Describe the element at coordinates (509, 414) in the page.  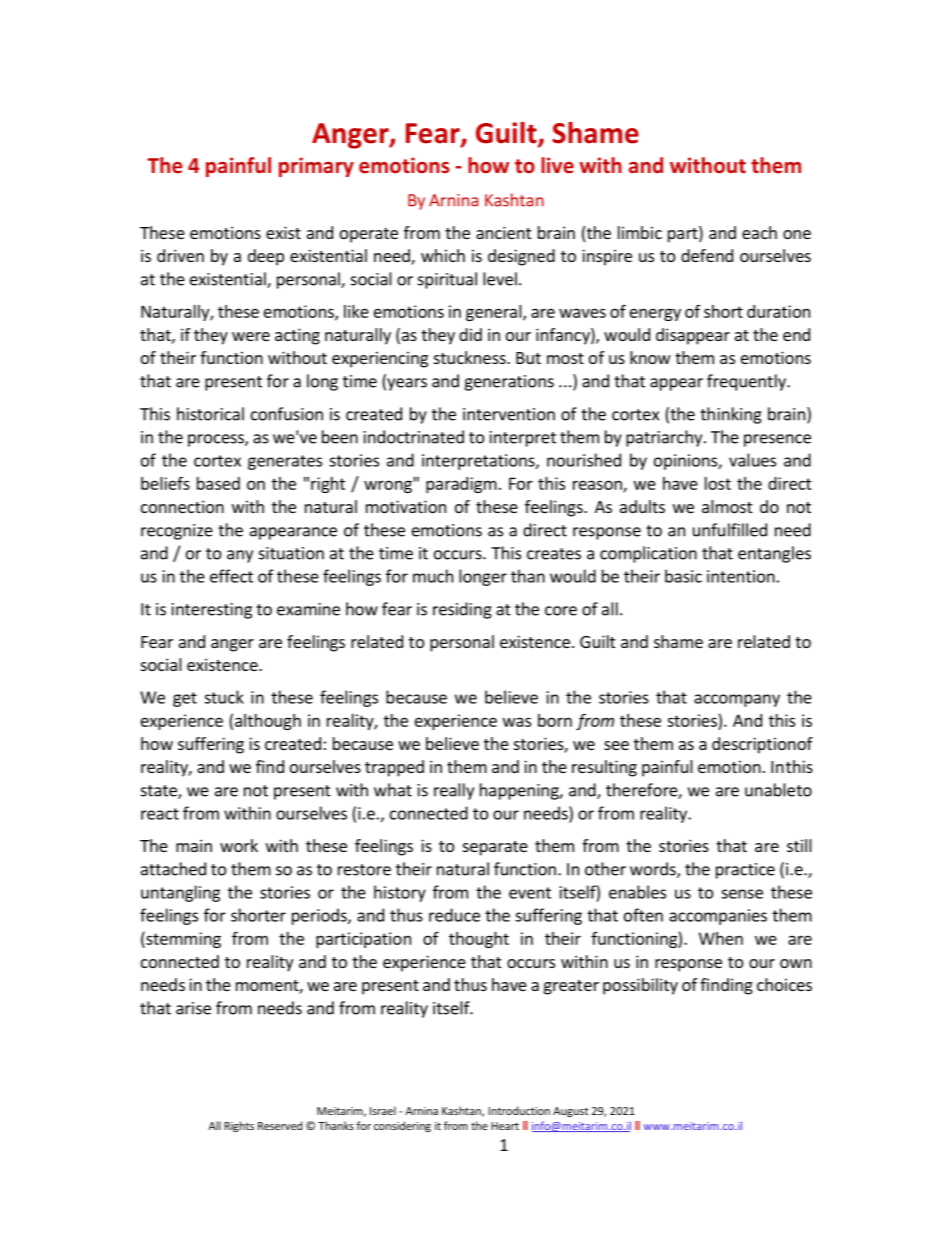
I see `intervention` at that location.
